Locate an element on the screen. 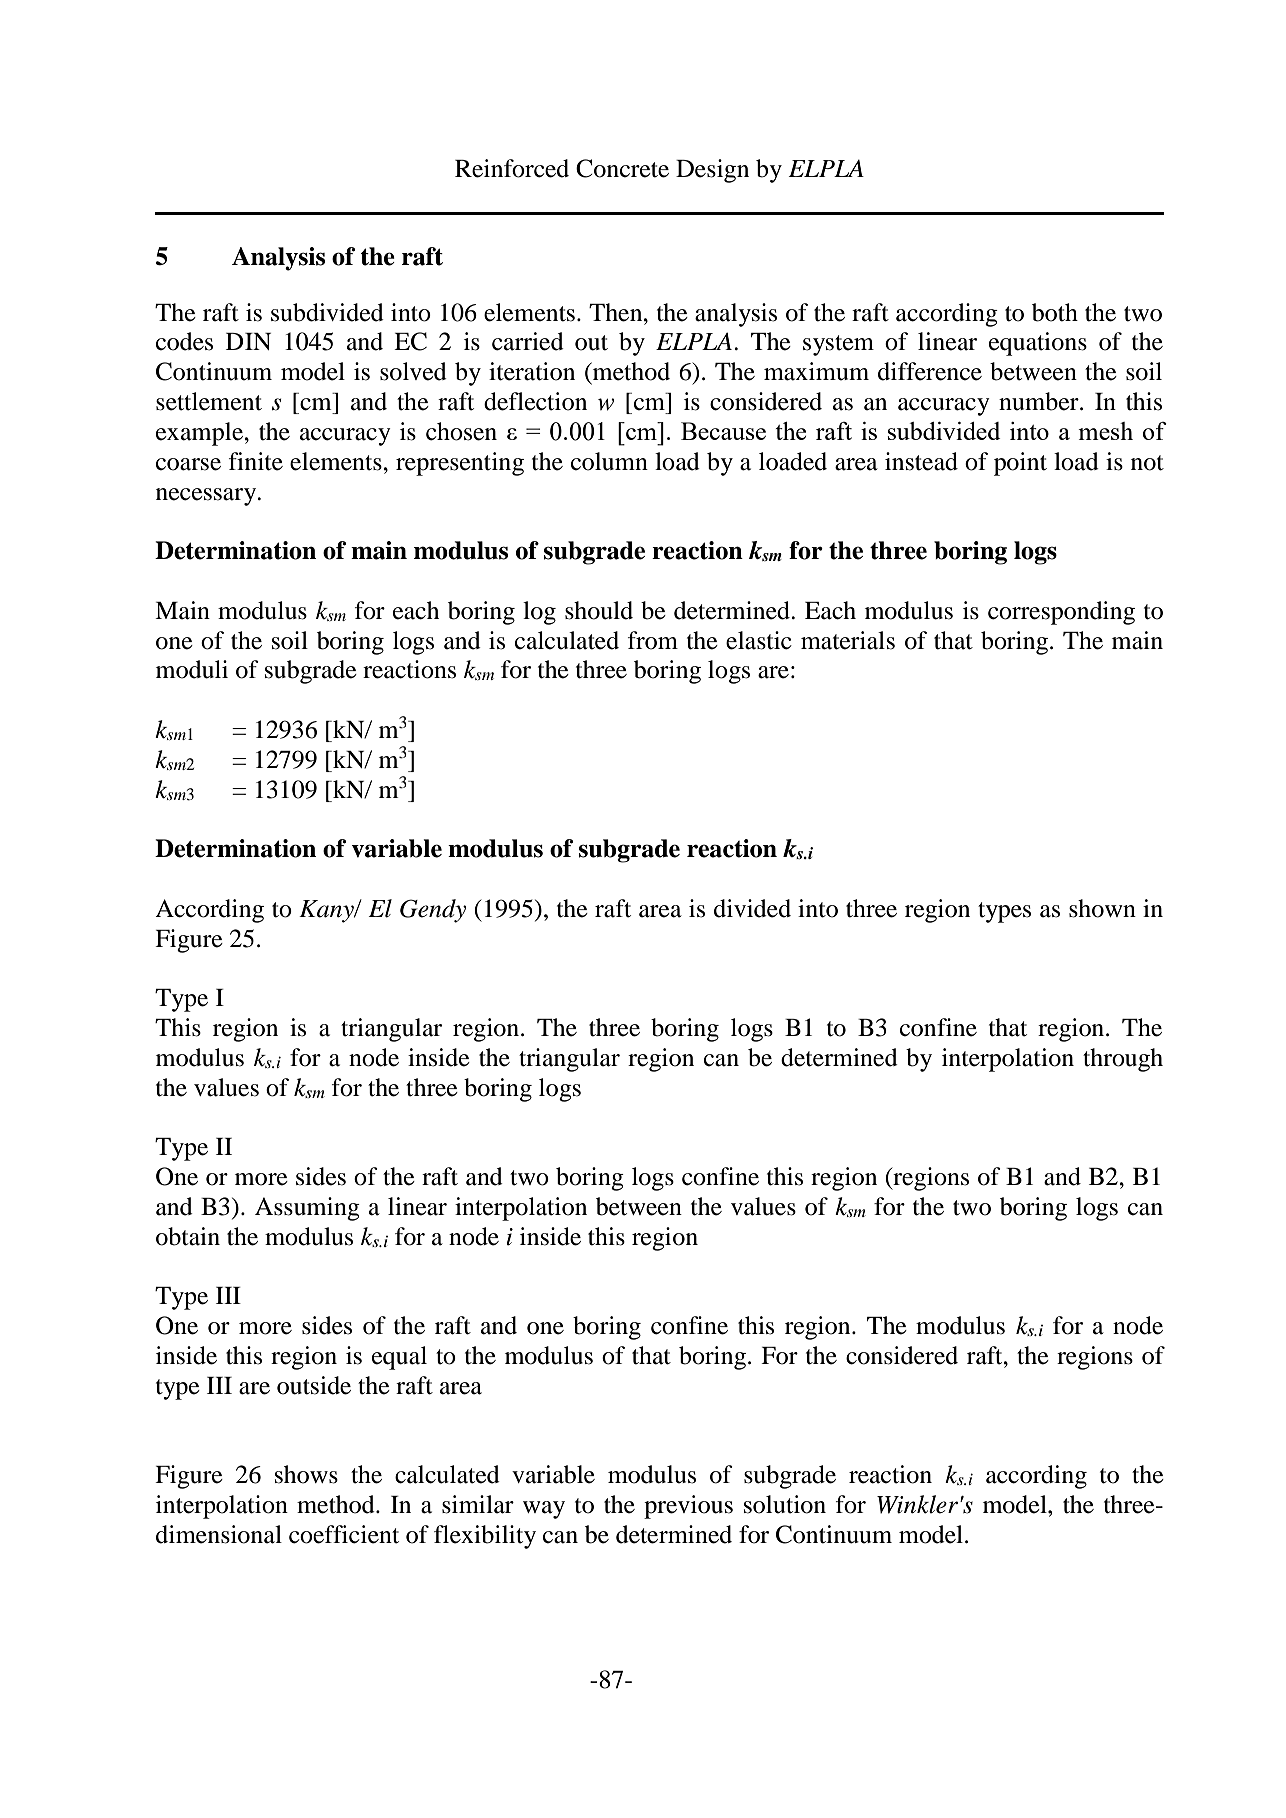  Design is located at coordinates (712, 171).
